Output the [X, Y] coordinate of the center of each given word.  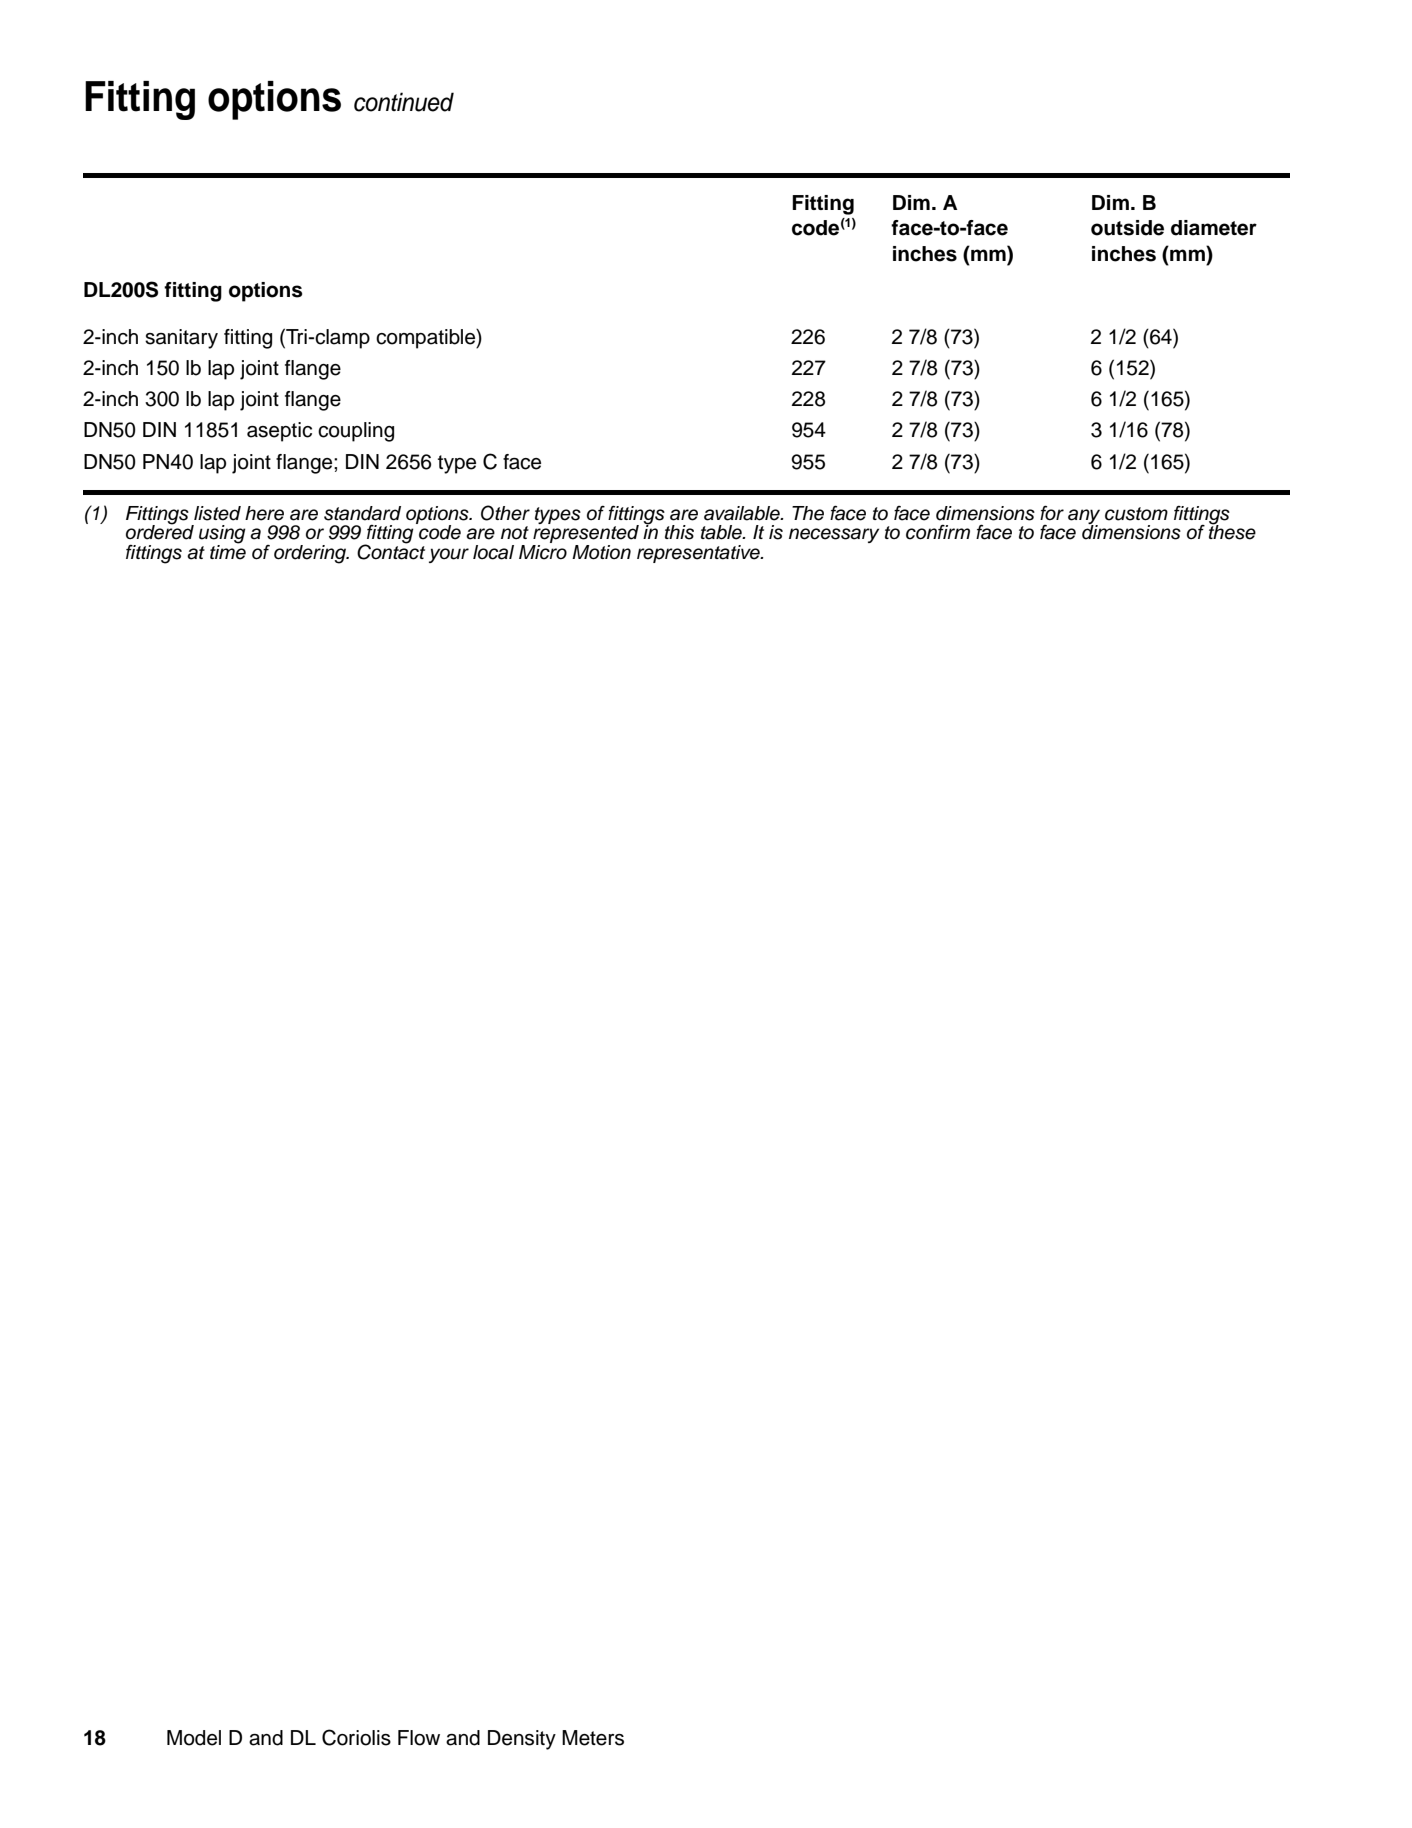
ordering [311, 554]
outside [1127, 228]
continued [404, 102]
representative [699, 554]
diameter [1214, 228]
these [1232, 531]
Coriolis [356, 1737]
